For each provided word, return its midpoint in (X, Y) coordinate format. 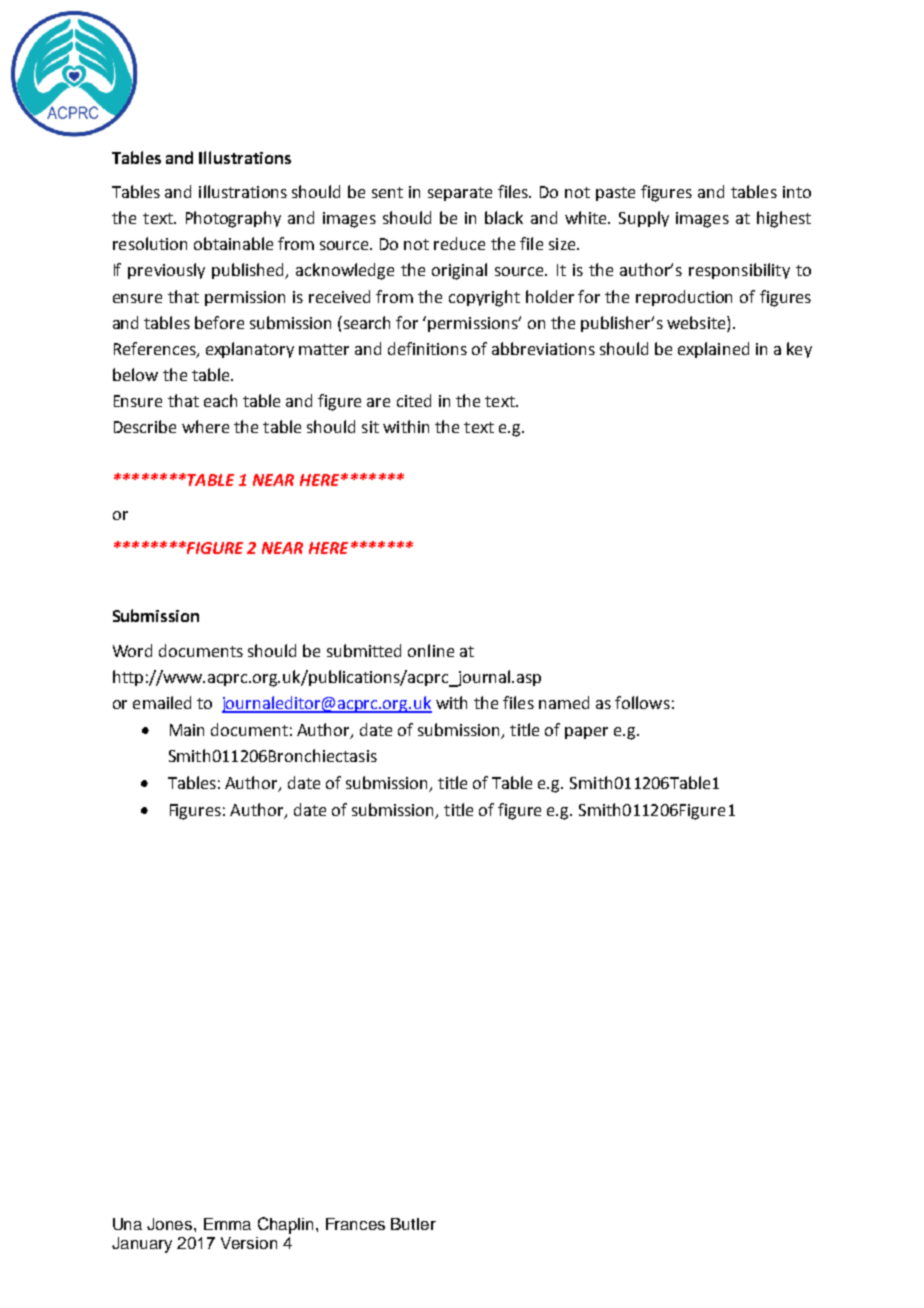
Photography (233, 219)
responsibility (739, 271)
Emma (227, 1224)
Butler (413, 1224)
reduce (459, 243)
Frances (355, 1224)
